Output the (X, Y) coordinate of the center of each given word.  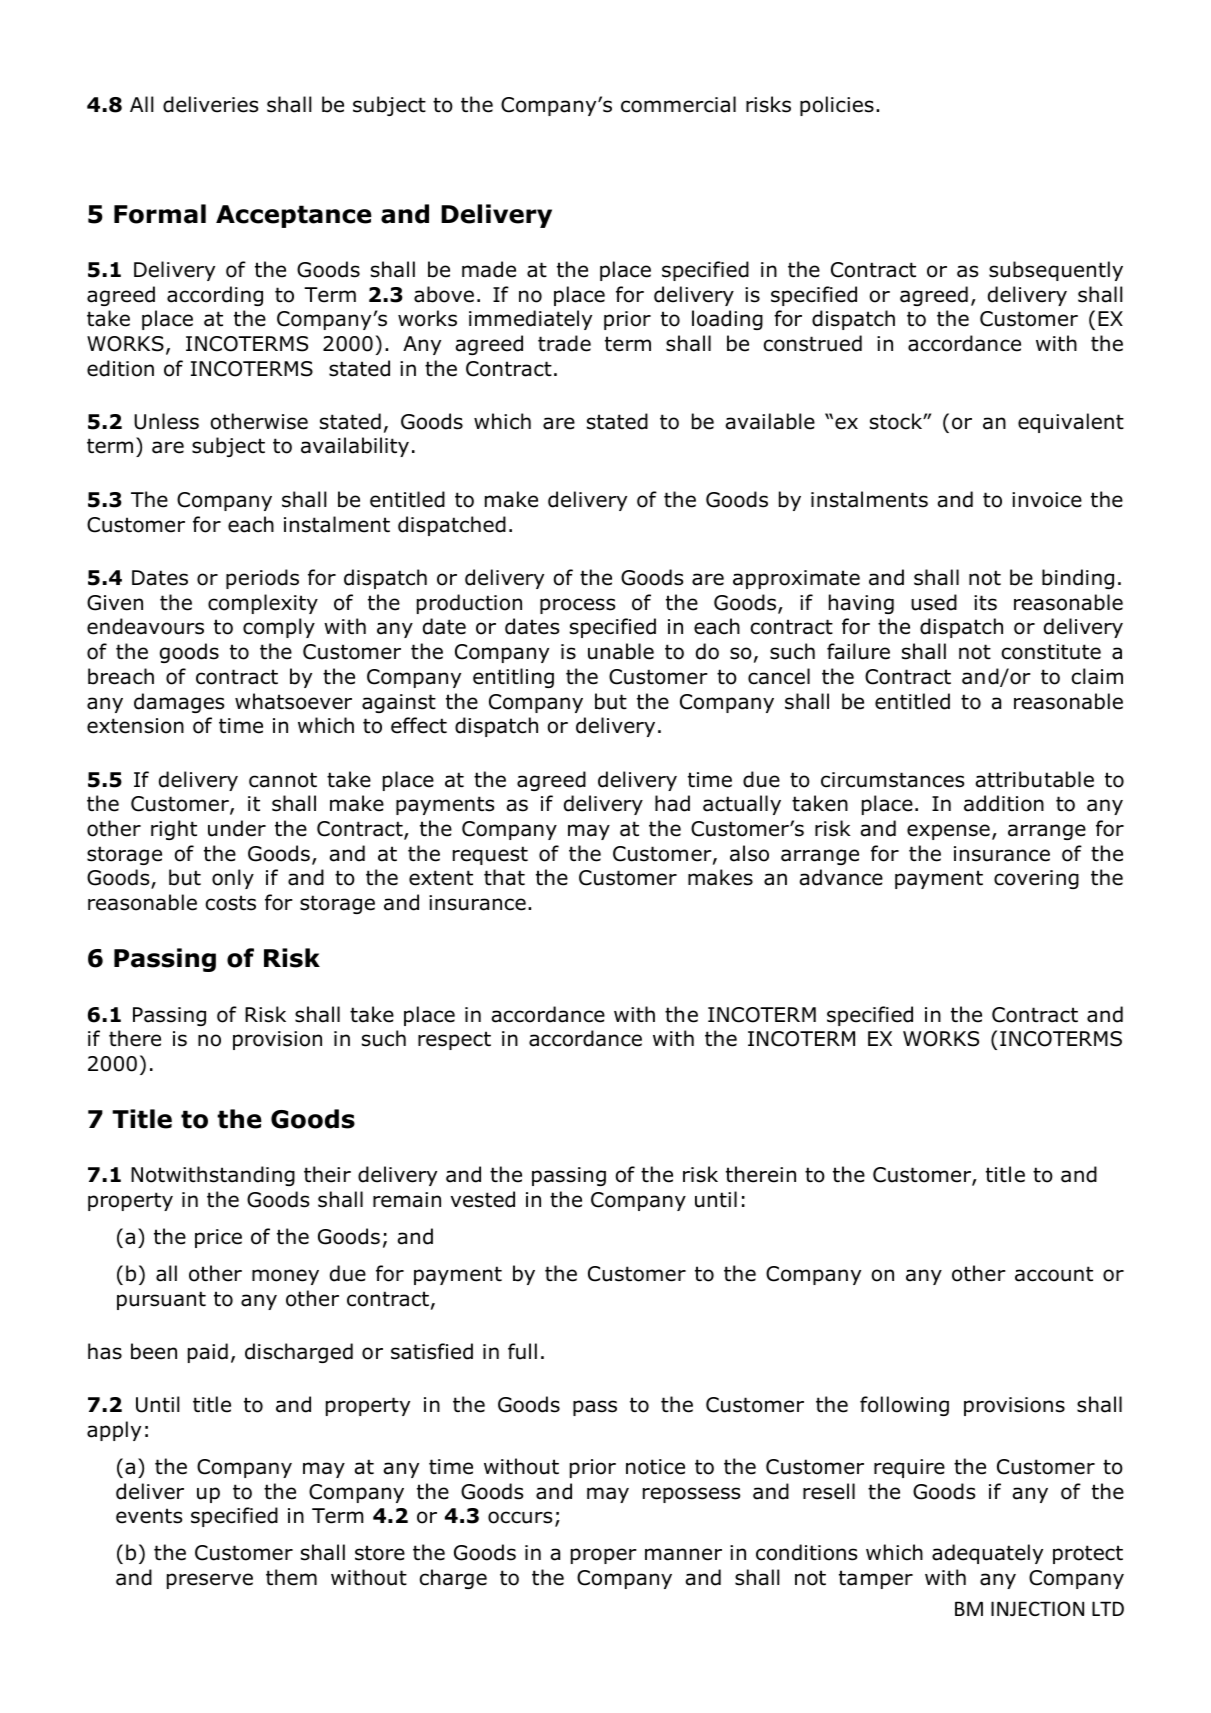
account (1054, 1274)
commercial (678, 104)
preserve (210, 1581)
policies (837, 106)
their (327, 1174)
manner (683, 1554)
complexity (263, 604)
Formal (160, 214)
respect (454, 1040)
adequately (987, 1554)
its (985, 603)
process (577, 606)
